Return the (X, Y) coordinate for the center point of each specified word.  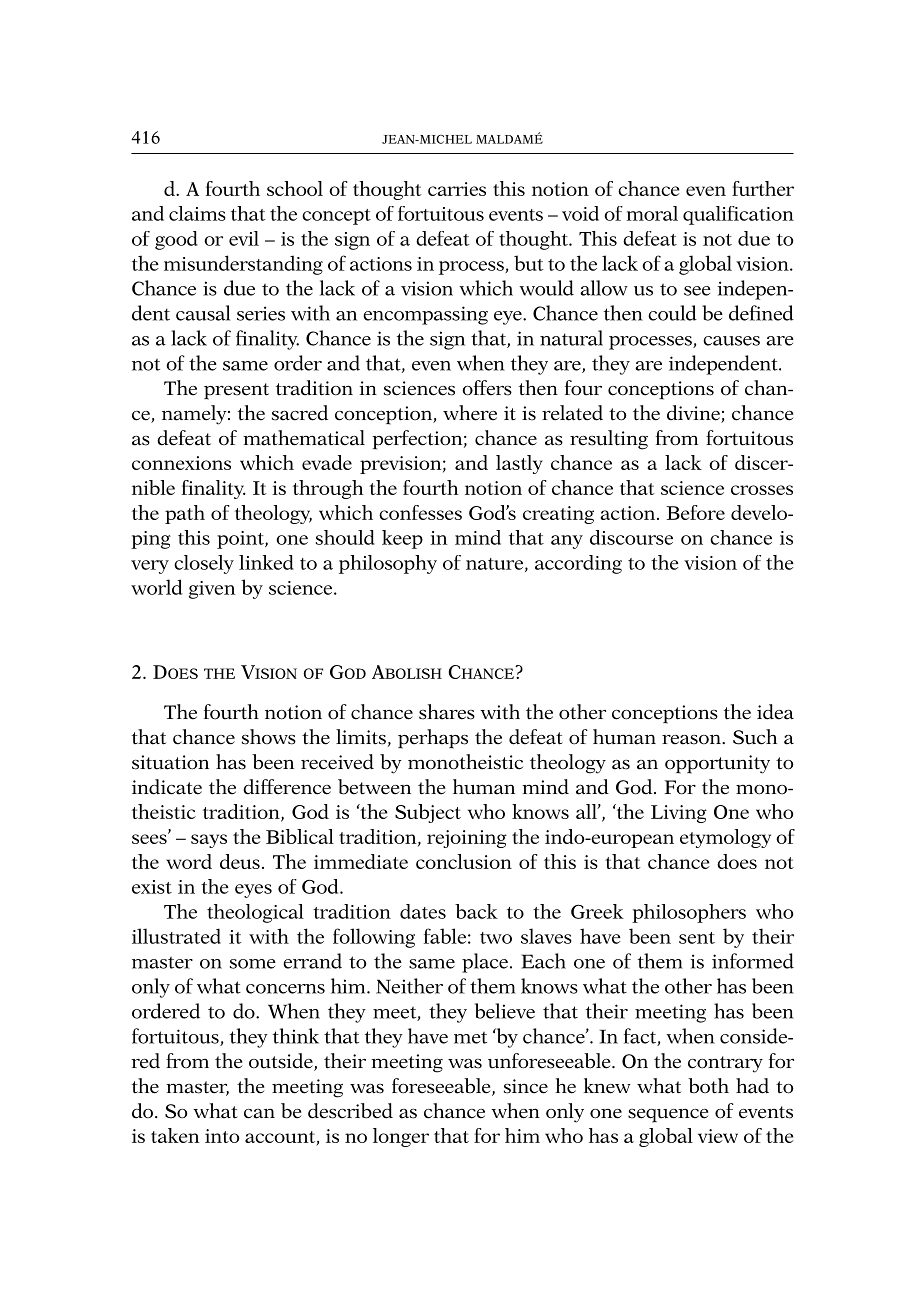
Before (696, 512)
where (470, 413)
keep (402, 539)
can (259, 1113)
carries (457, 189)
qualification (738, 215)
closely (204, 564)
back (476, 911)
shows (269, 737)
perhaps (433, 739)
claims (197, 213)
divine (694, 414)
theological (255, 913)
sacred (300, 413)
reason (692, 739)
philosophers (689, 913)
